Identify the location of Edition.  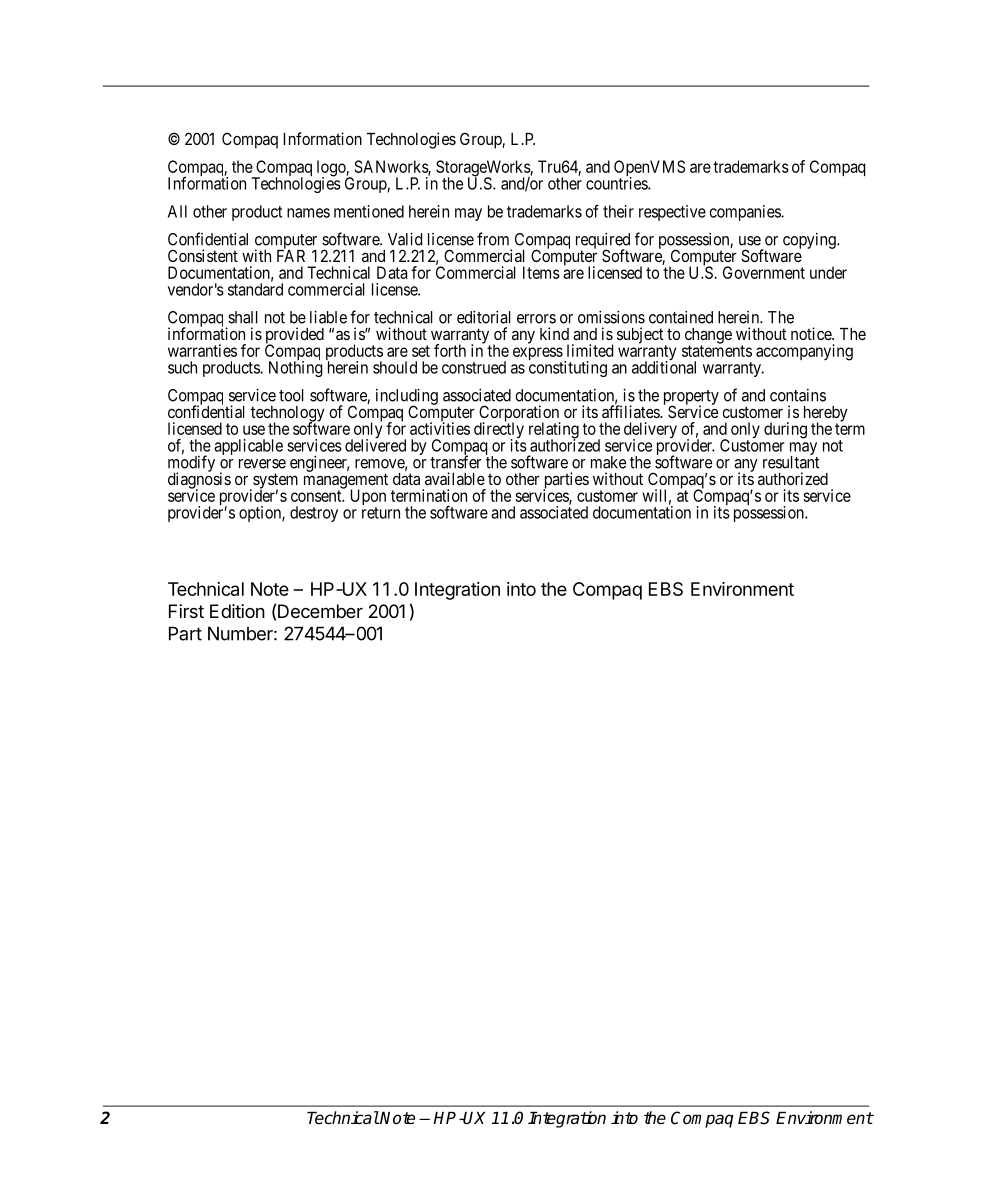
(237, 611).
